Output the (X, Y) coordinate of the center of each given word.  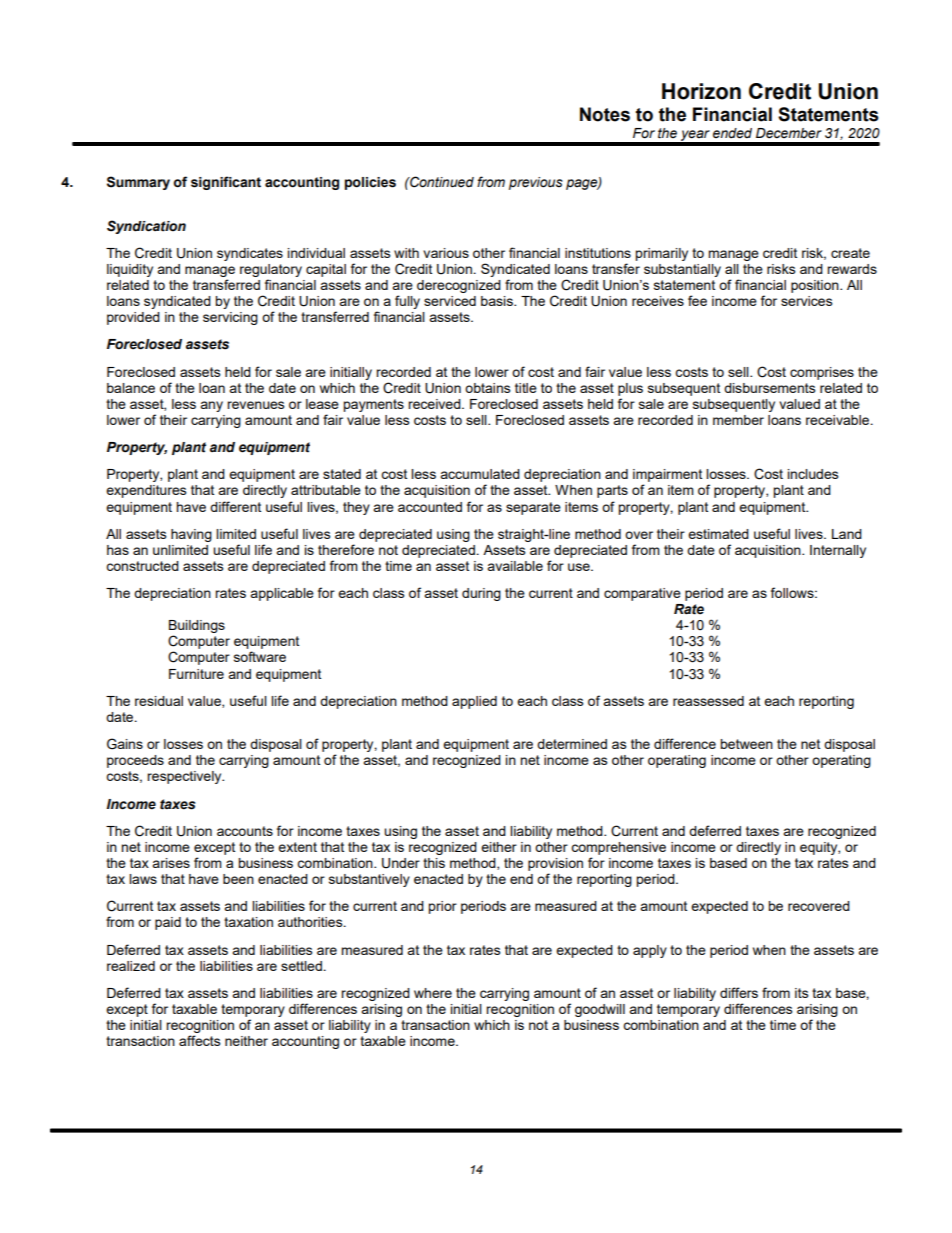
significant (226, 183)
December (789, 133)
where (433, 993)
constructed (142, 566)
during (481, 594)
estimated (718, 534)
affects (200, 1040)
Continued (441, 182)
